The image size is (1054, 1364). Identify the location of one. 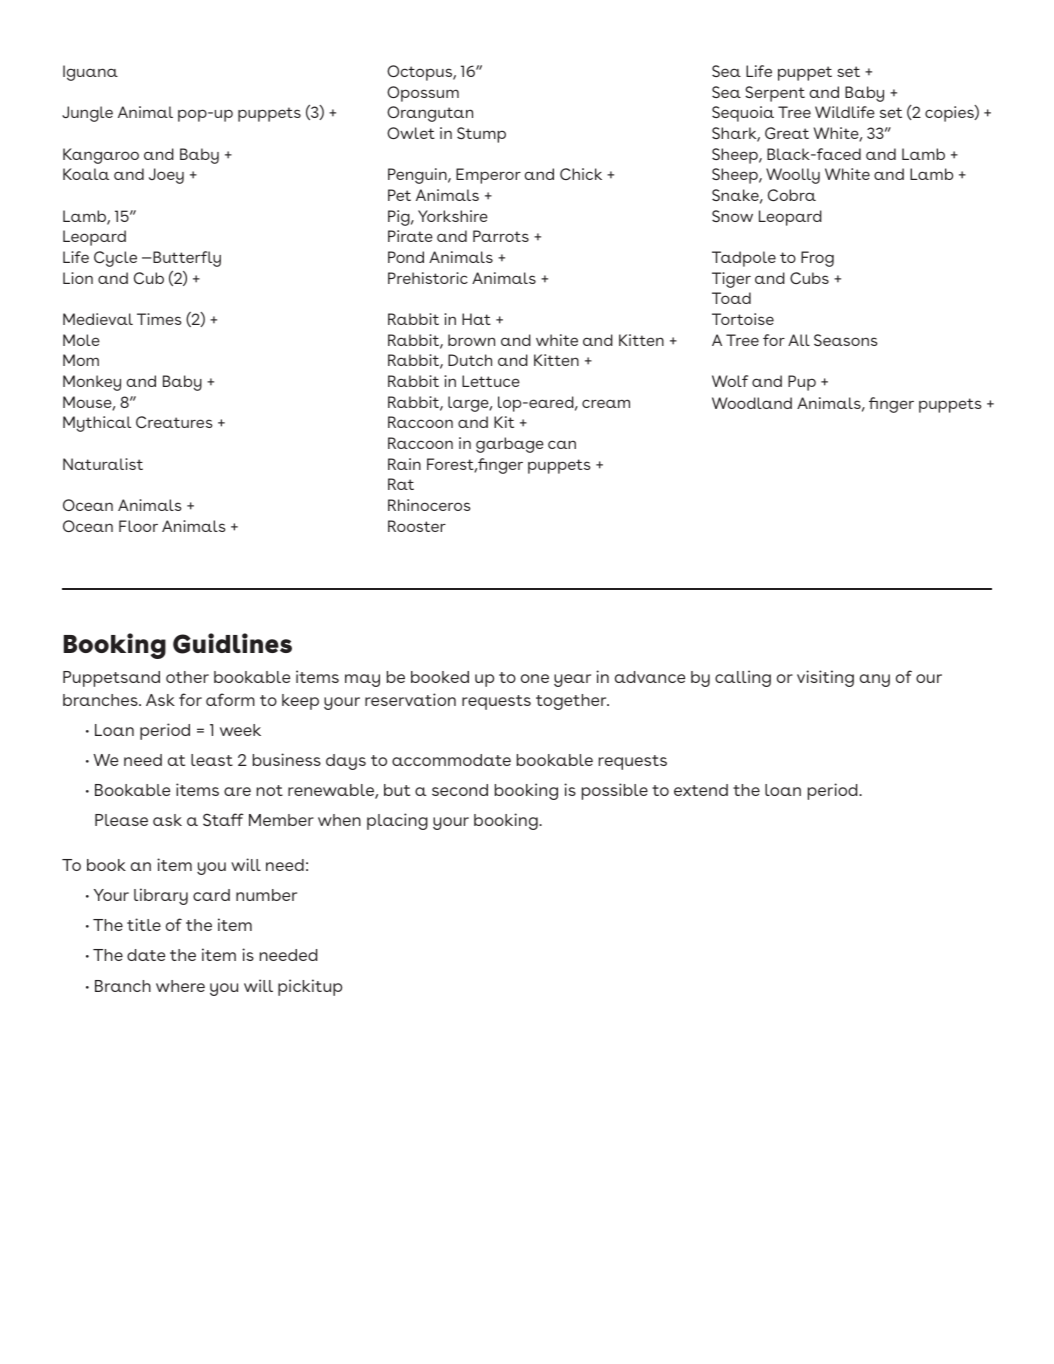
(535, 678).
